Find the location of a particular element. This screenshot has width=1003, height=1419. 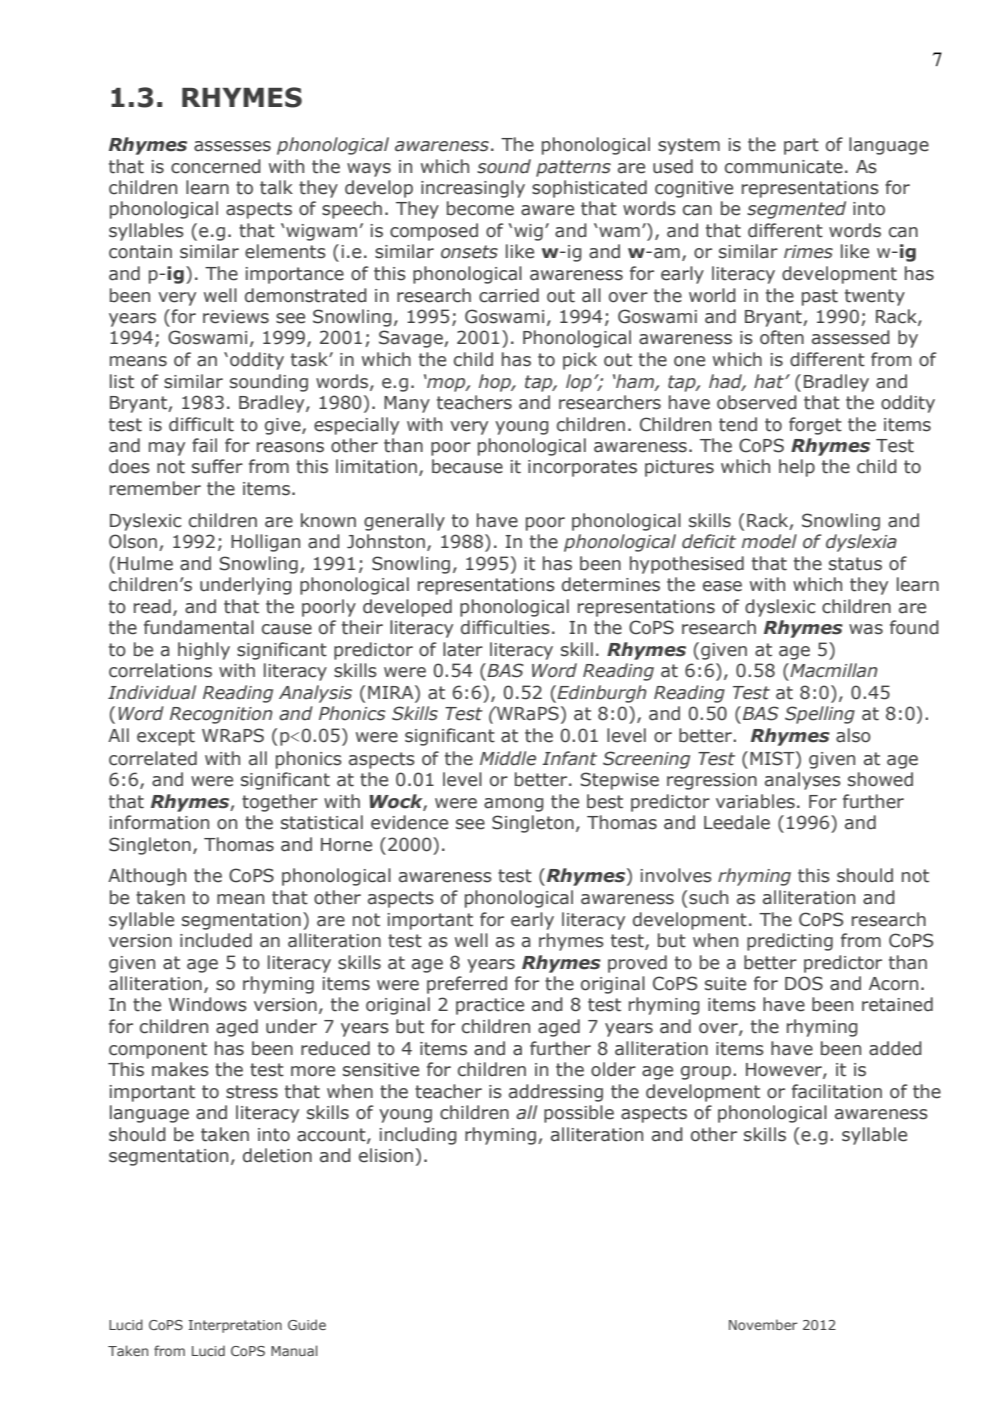

Guide is located at coordinates (307, 1324).
